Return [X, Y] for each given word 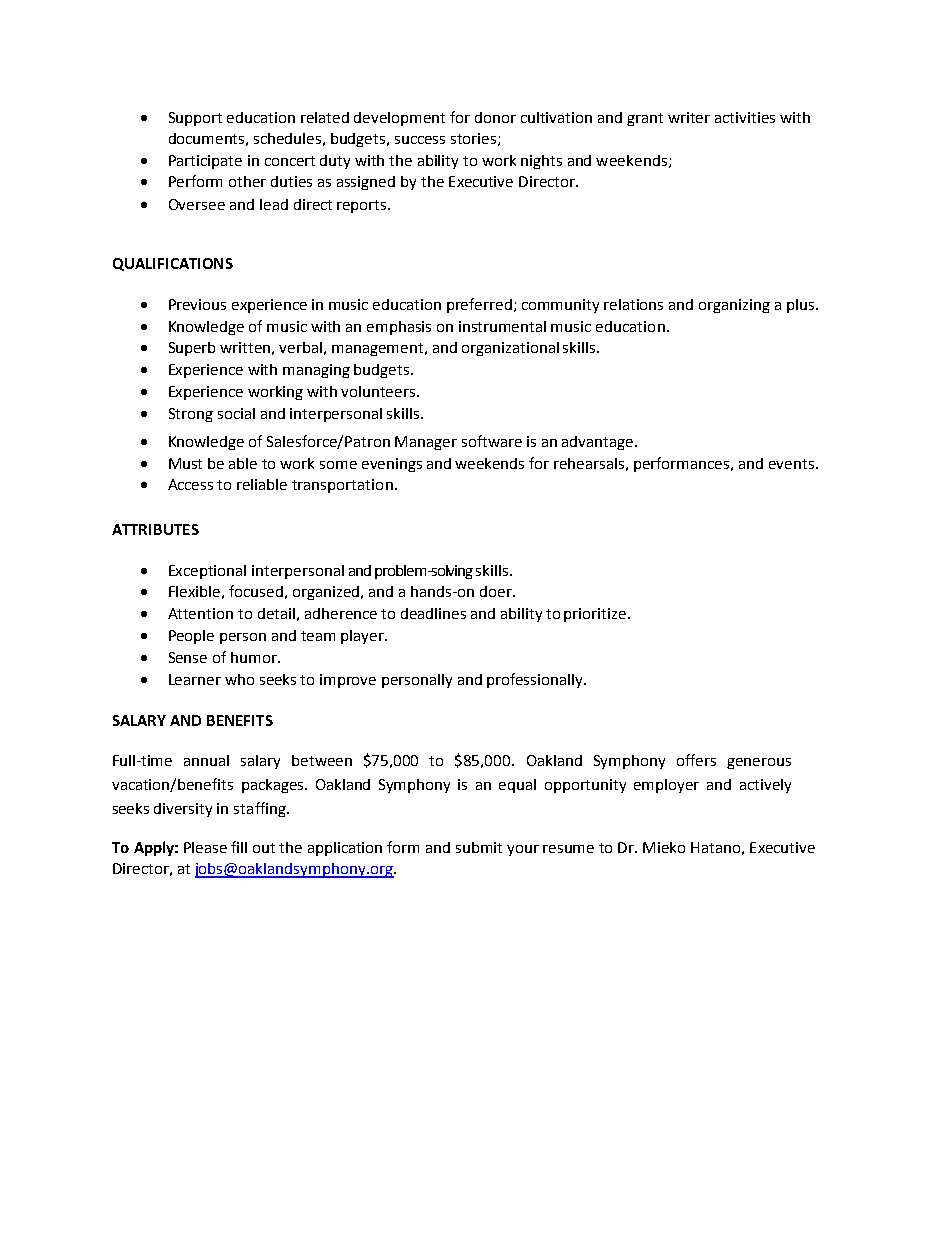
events [793, 464]
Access [190, 484]
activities [745, 117]
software [492, 441]
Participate [205, 162]
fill [239, 847]
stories [475, 139]
